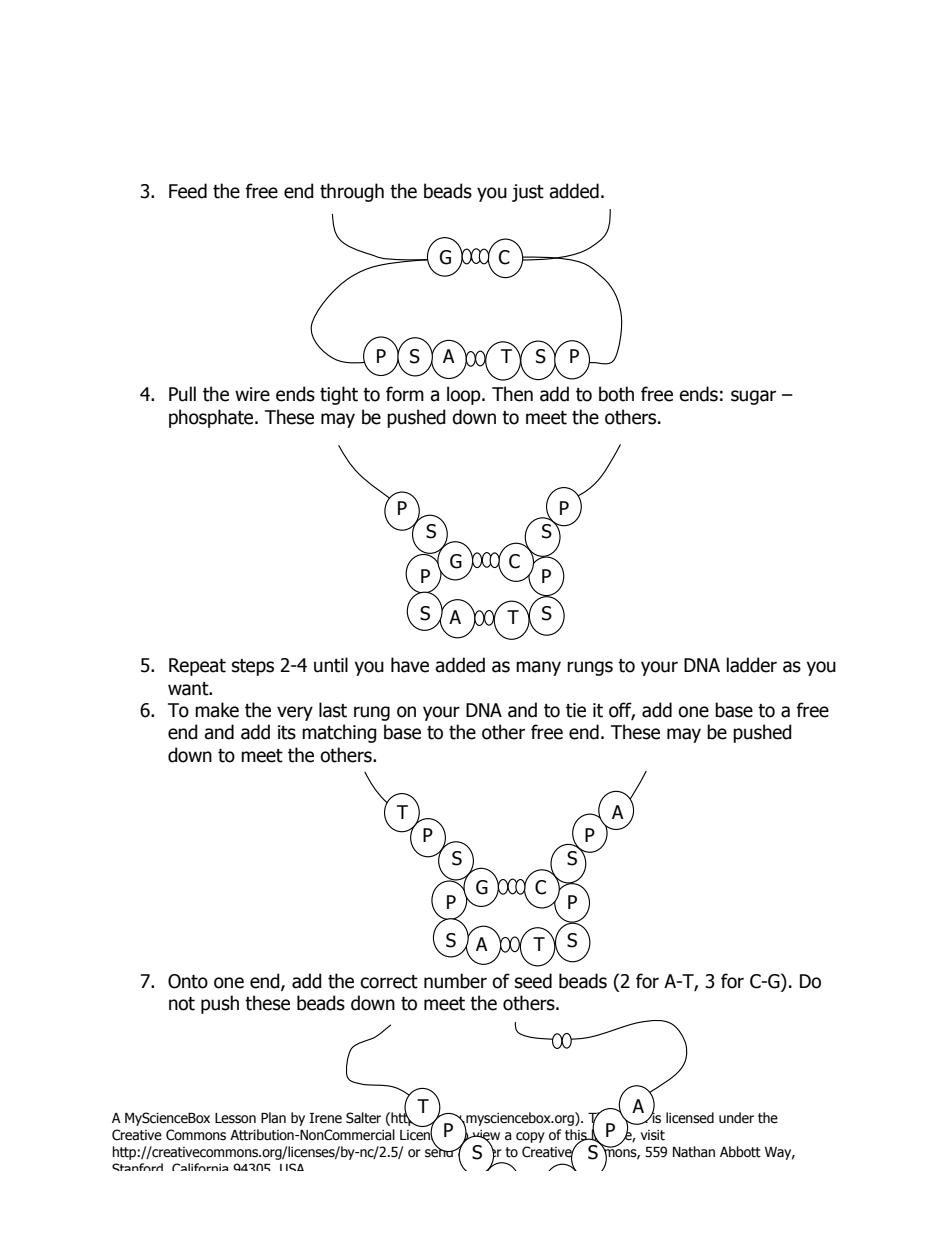 This screenshot has width=952, height=1233. I want to click on have, so click(410, 665).
